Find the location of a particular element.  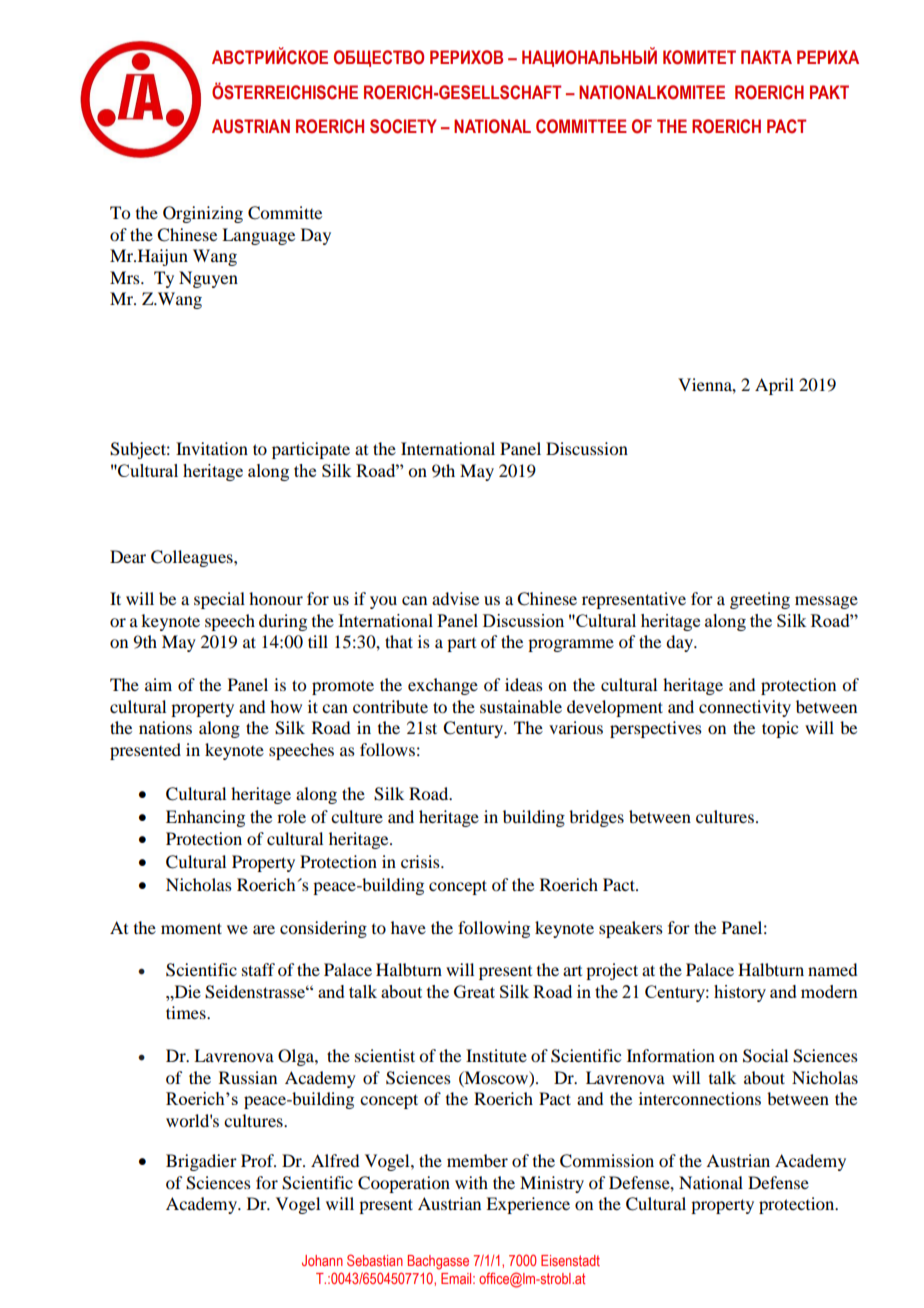

SOCIETY is located at coordinates (403, 126).
